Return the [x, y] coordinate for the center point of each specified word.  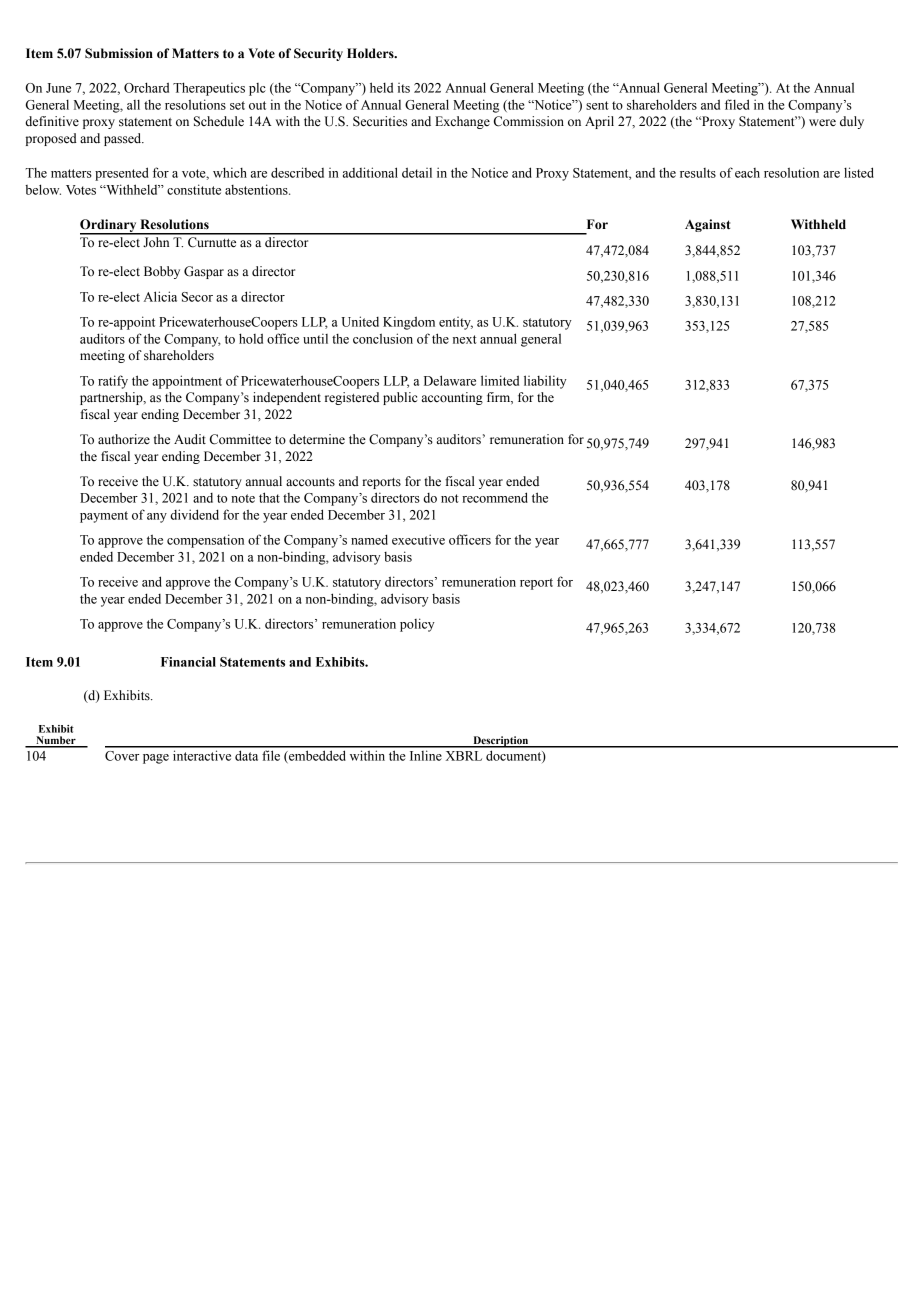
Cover [122, 756]
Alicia [160, 296]
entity [456, 323]
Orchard [146, 87]
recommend [495, 497]
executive [418, 539]
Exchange [462, 122]
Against [707, 225]
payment [104, 517]
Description [501, 742]
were [822, 123]
